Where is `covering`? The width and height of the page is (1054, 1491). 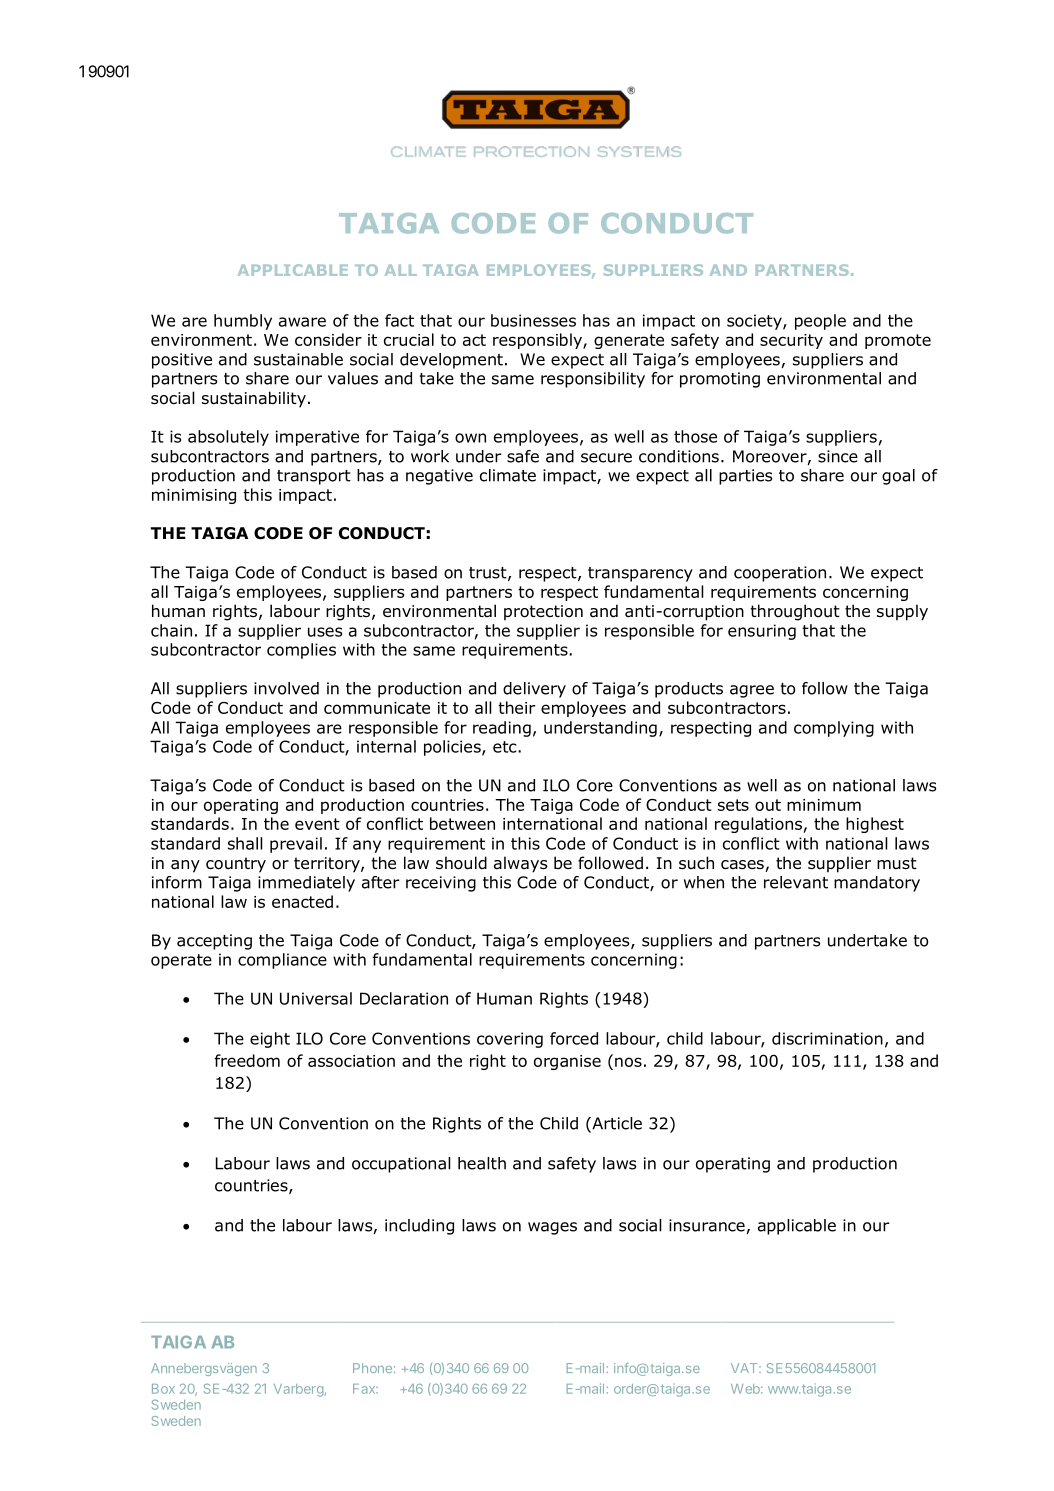
covering is located at coordinates (510, 1040).
